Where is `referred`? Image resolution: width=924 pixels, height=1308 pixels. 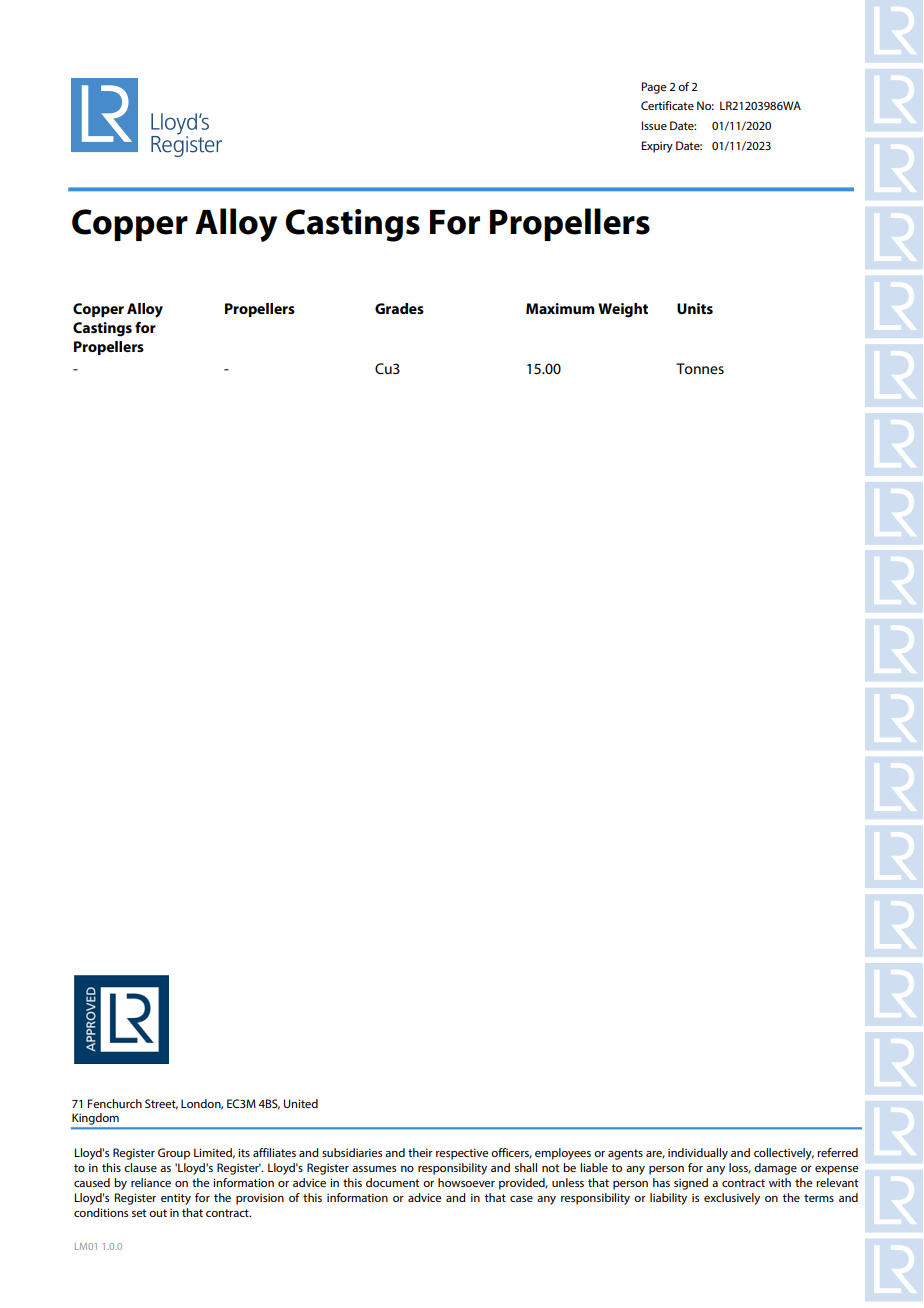
referred is located at coordinates (837, 1152).
